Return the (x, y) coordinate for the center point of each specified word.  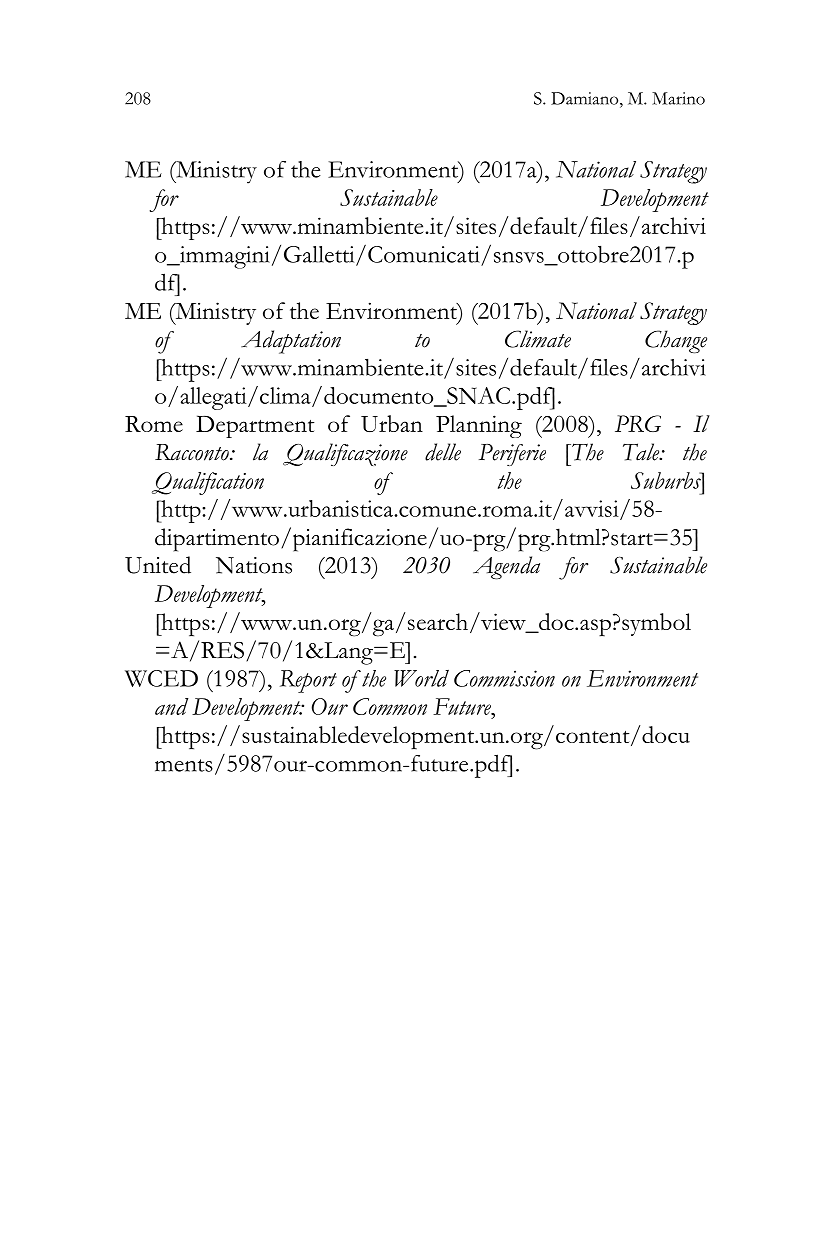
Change (676, 342)
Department (255, 426)
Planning (479, 426)
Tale (642, 452)
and (171, 706)
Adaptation (291, 342)
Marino (678, 98)
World (421, 678)
